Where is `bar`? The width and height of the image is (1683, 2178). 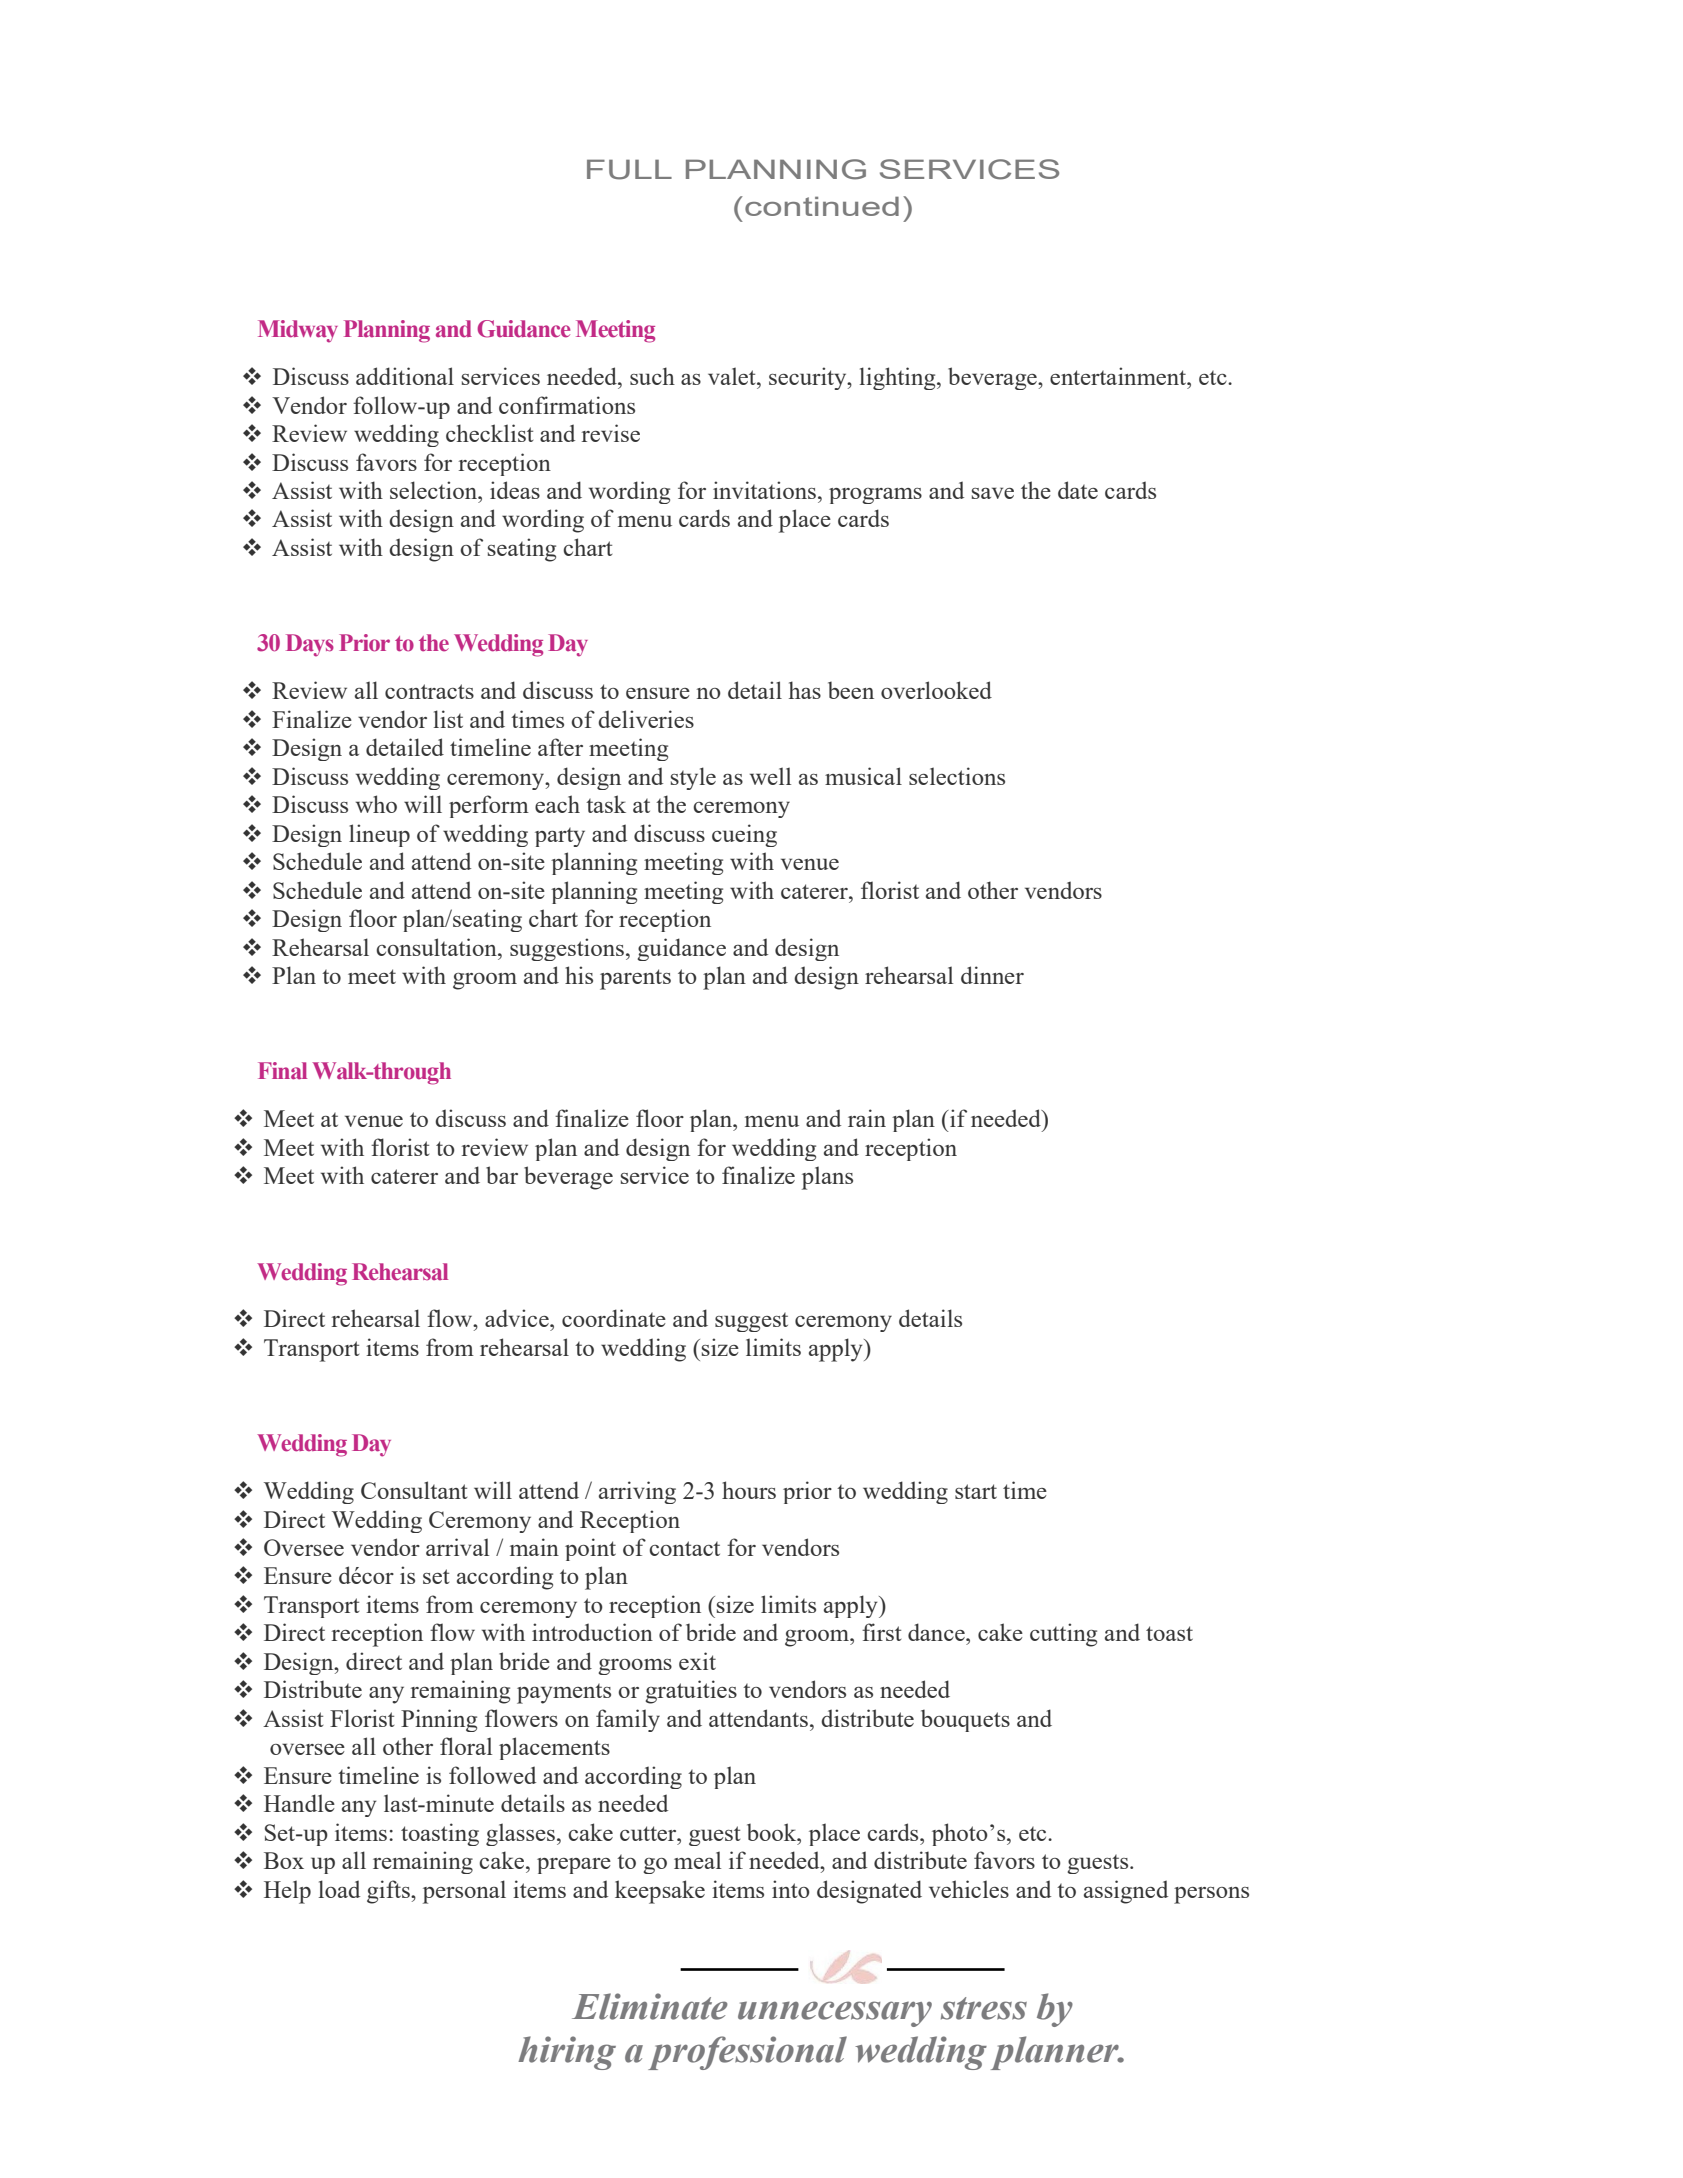
bar is located at coordinates (502, 1175).
